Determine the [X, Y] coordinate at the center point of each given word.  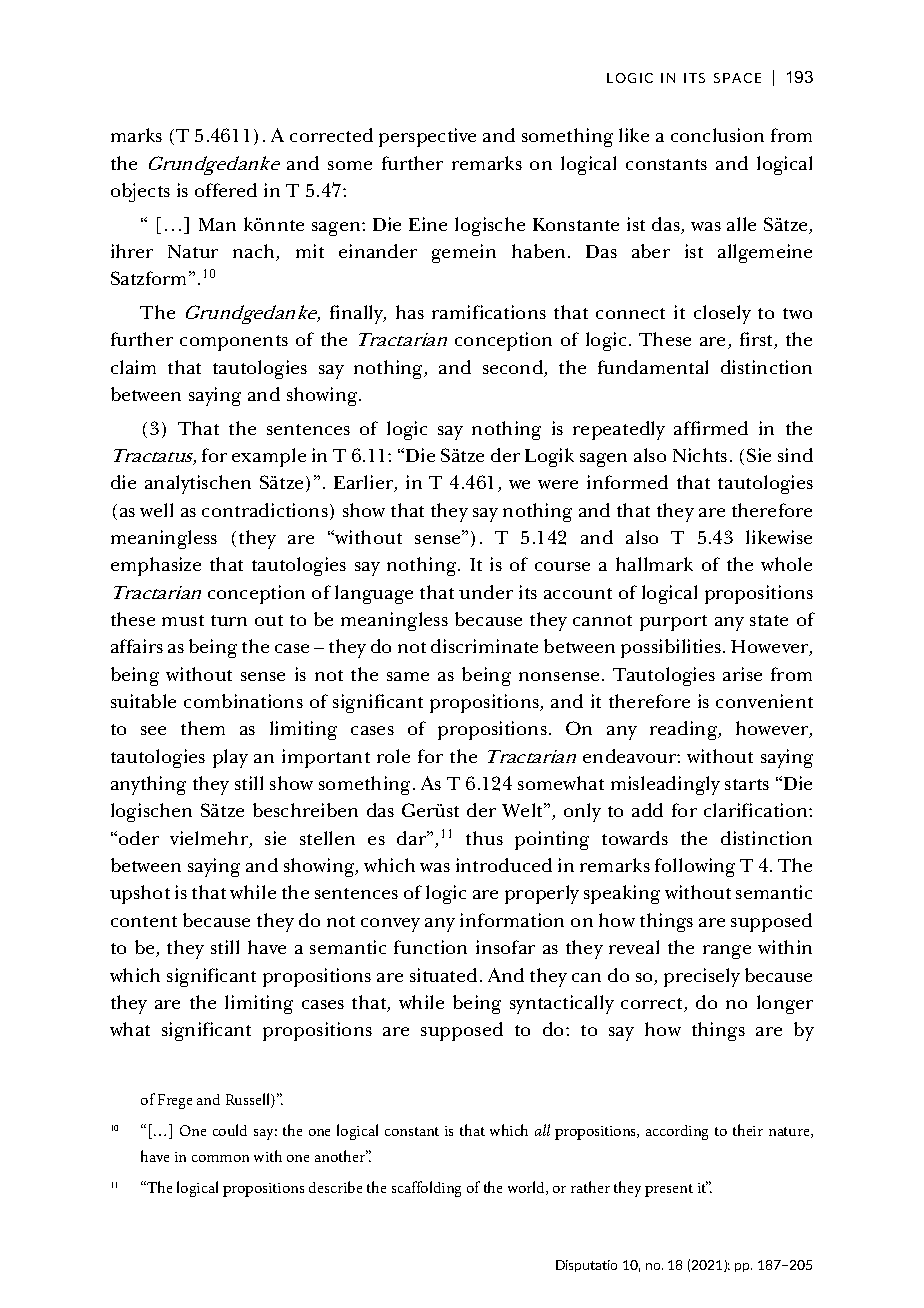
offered [226, 190]
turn [229, 620]
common [220, 1158]
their [748, 1130]
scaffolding [426, 1189]
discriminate [484, 646]
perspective [427, 137]
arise [742, 674]
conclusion [717, 135]
